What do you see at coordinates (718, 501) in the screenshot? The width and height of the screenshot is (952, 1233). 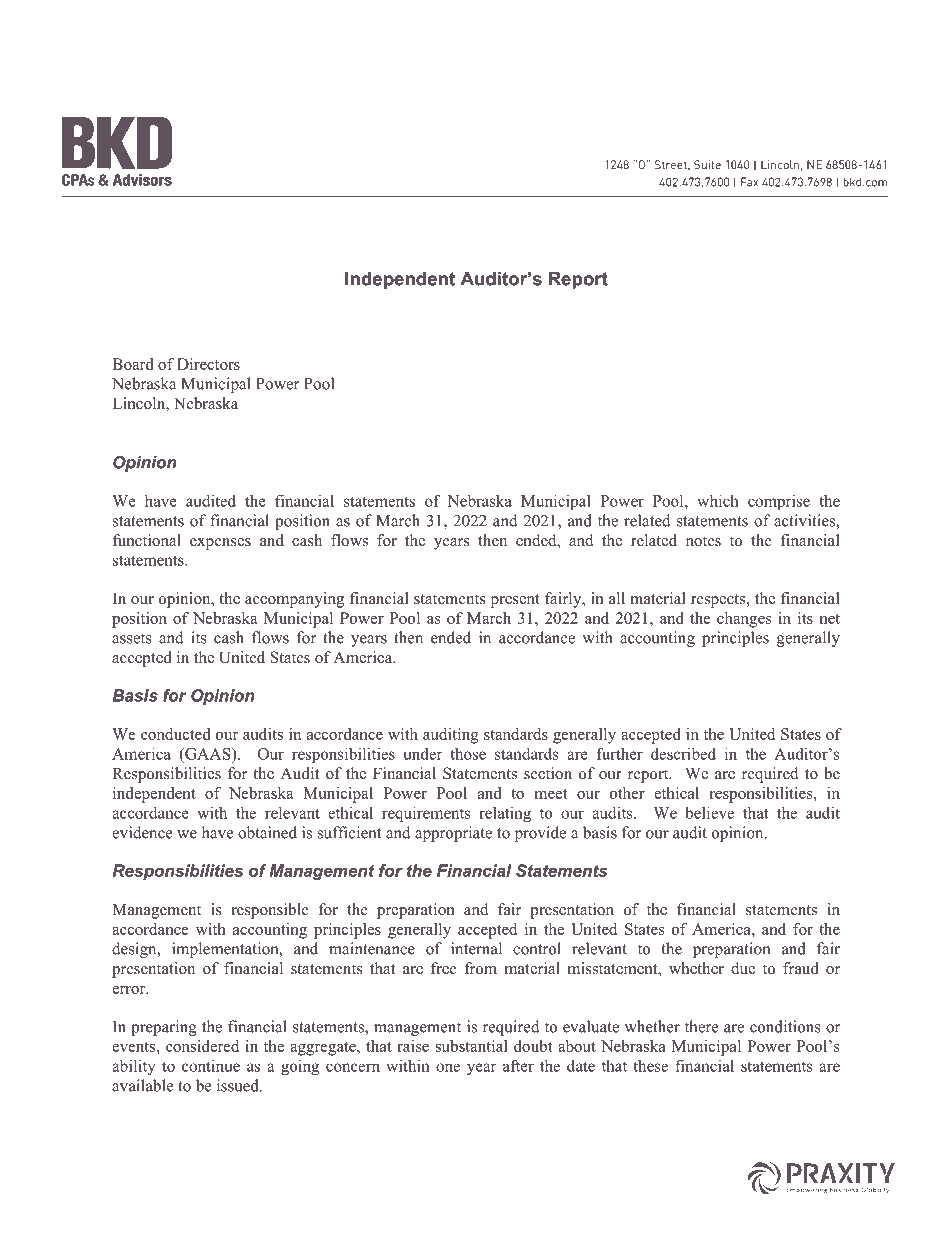 I see `which` at bounding box center [718, 501].
